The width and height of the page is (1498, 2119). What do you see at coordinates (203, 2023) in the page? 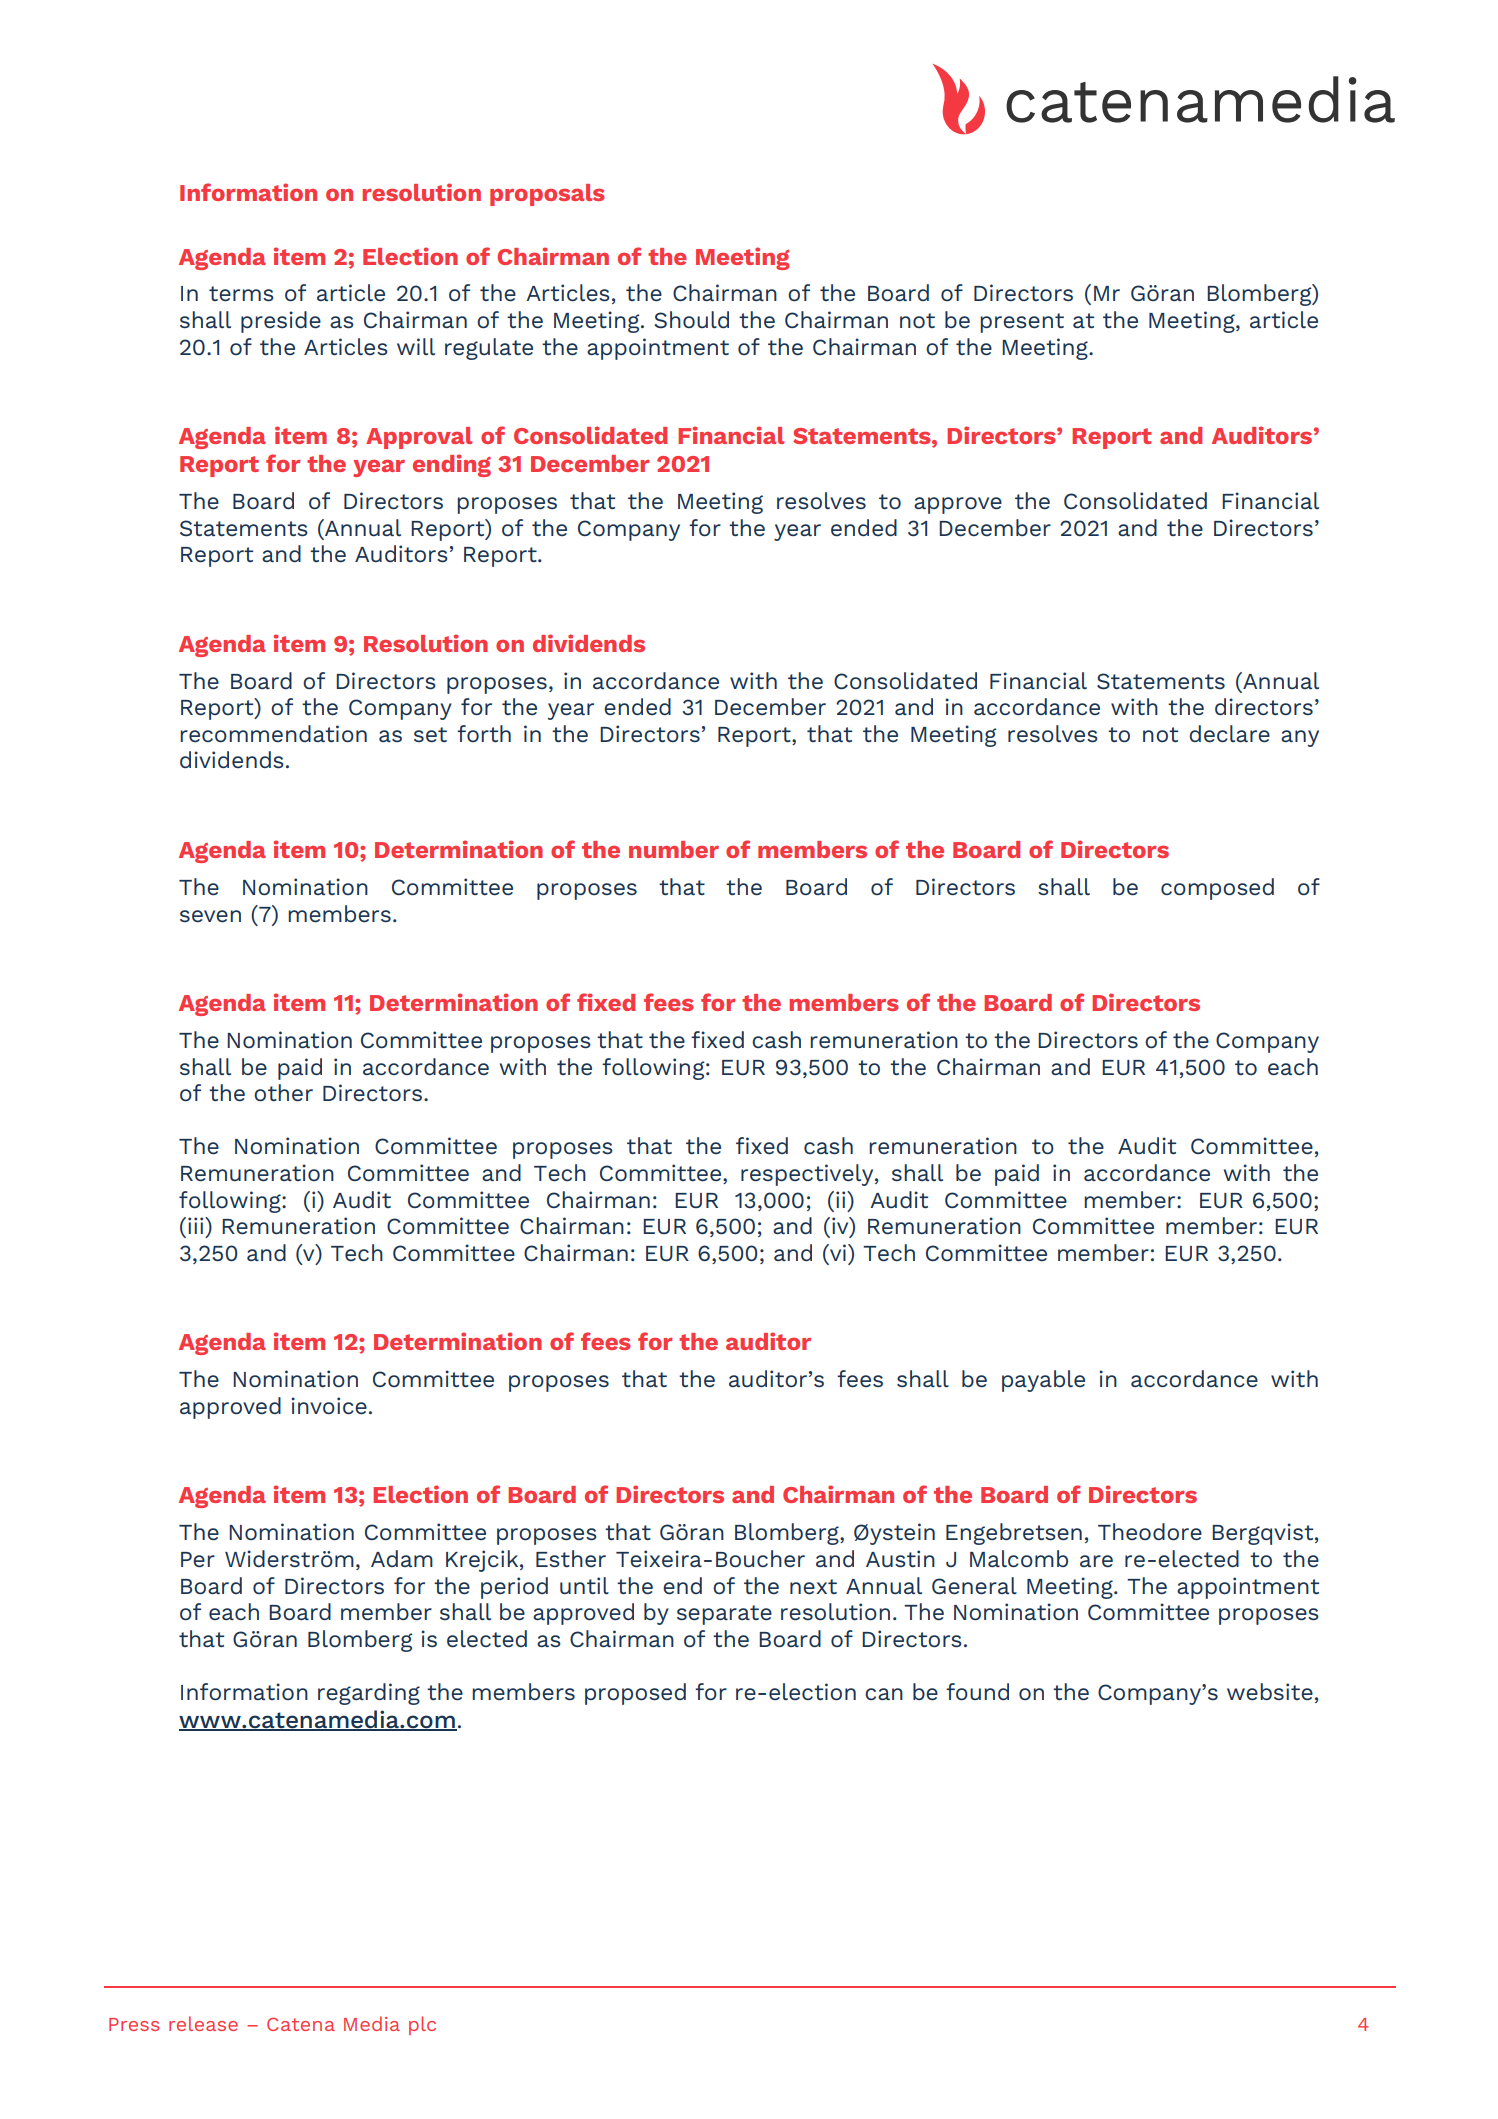
I see `release` at bounding box center [203, 2023].
